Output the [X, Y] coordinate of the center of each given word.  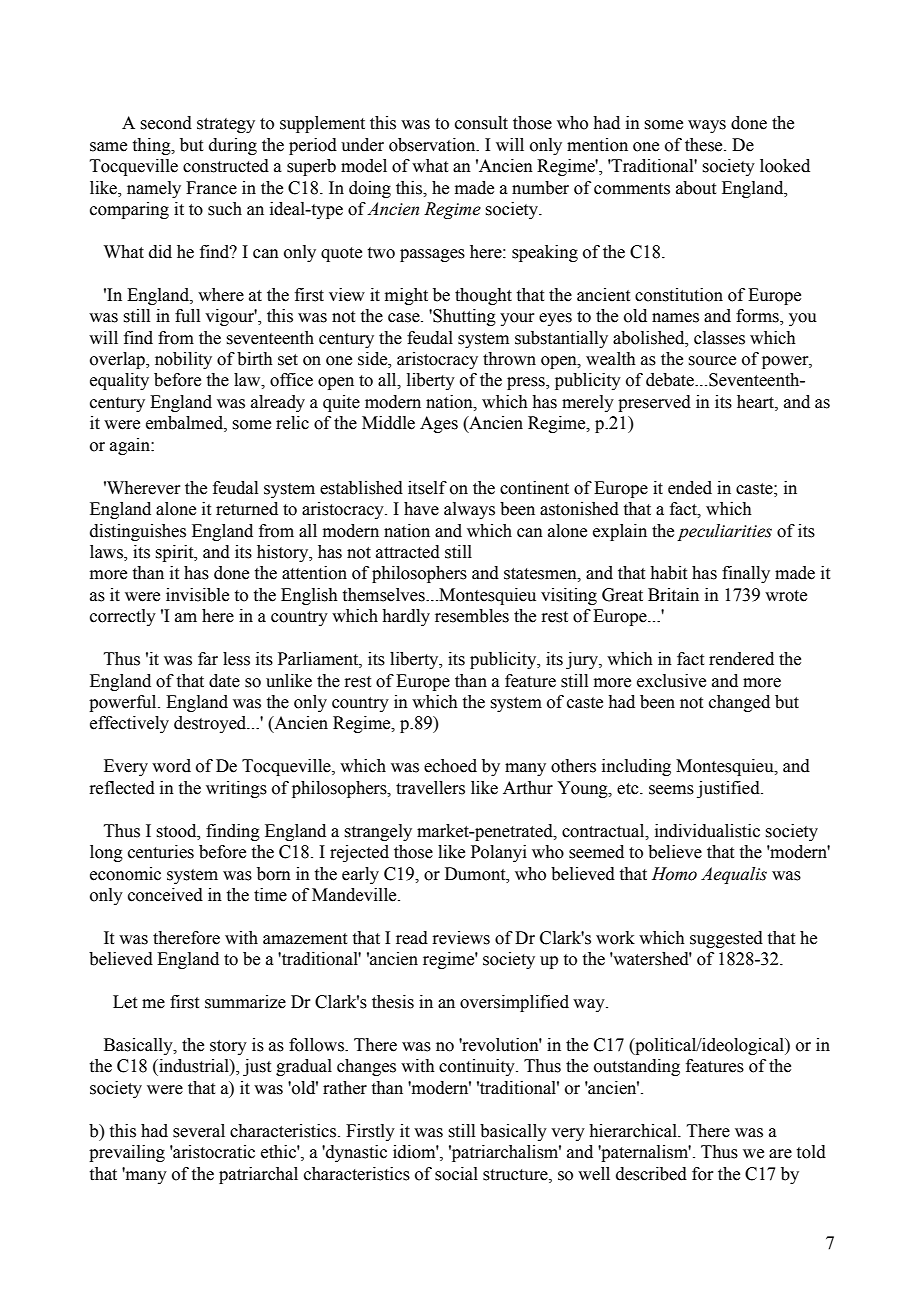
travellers [430, 788]
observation [433, 145]
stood [177, 831]
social [456, 1174]
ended [690, 488]
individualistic [707, 831]
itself [427, 488]
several [199, 1131]
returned [247, 509]
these [705, 145]
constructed [226, 166]
